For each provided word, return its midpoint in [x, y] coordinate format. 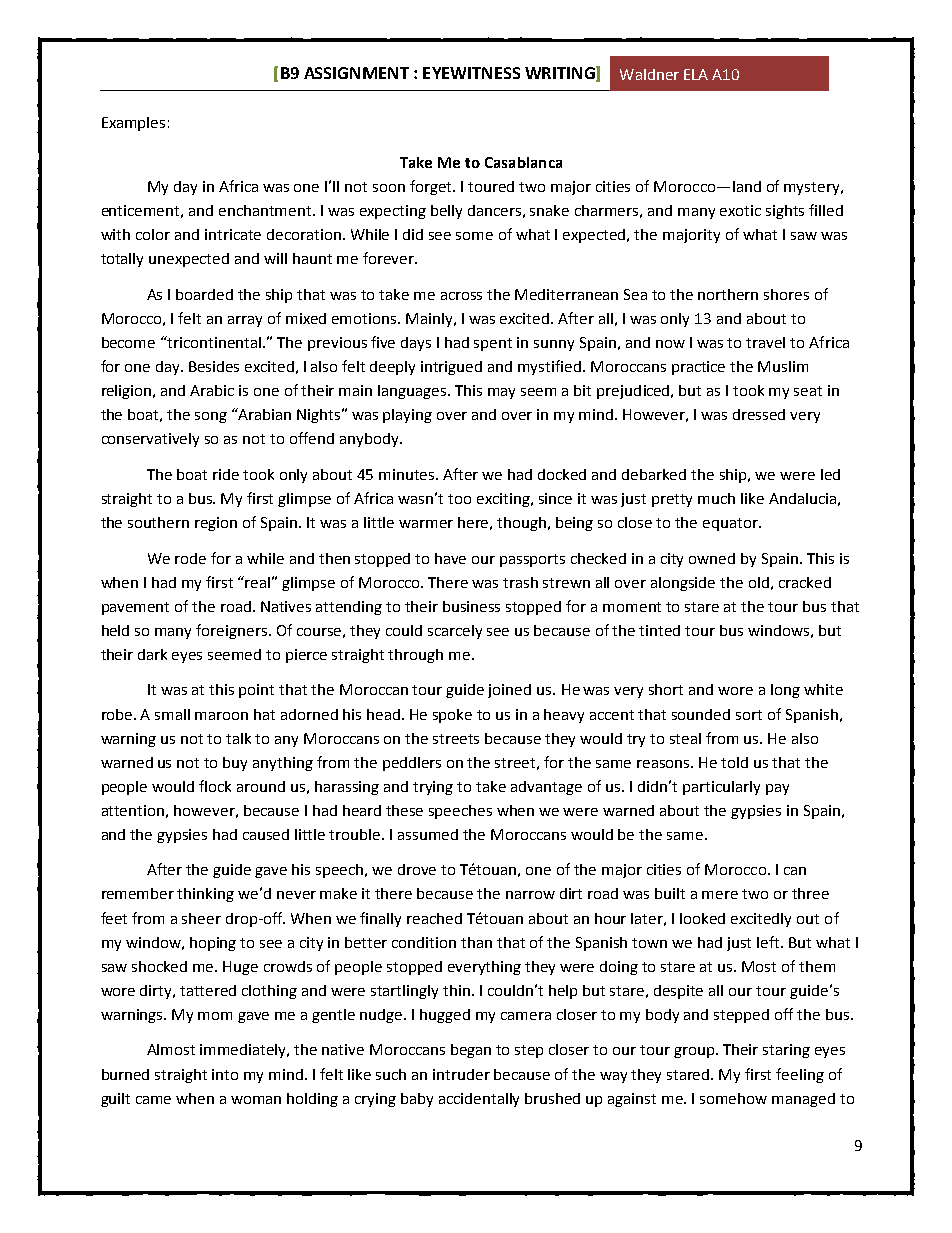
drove [417, 869]
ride [226, 474]
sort [749, 715]
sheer [201, 918]
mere [720, 895]
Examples [133, 124]
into [225, 1074]
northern [728, 294]
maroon [221, 716]
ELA [696, 74]
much [716, 498]
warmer [426, 524]
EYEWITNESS [471, 73]
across [461, 296]
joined [509, 691]
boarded [204, 294]
